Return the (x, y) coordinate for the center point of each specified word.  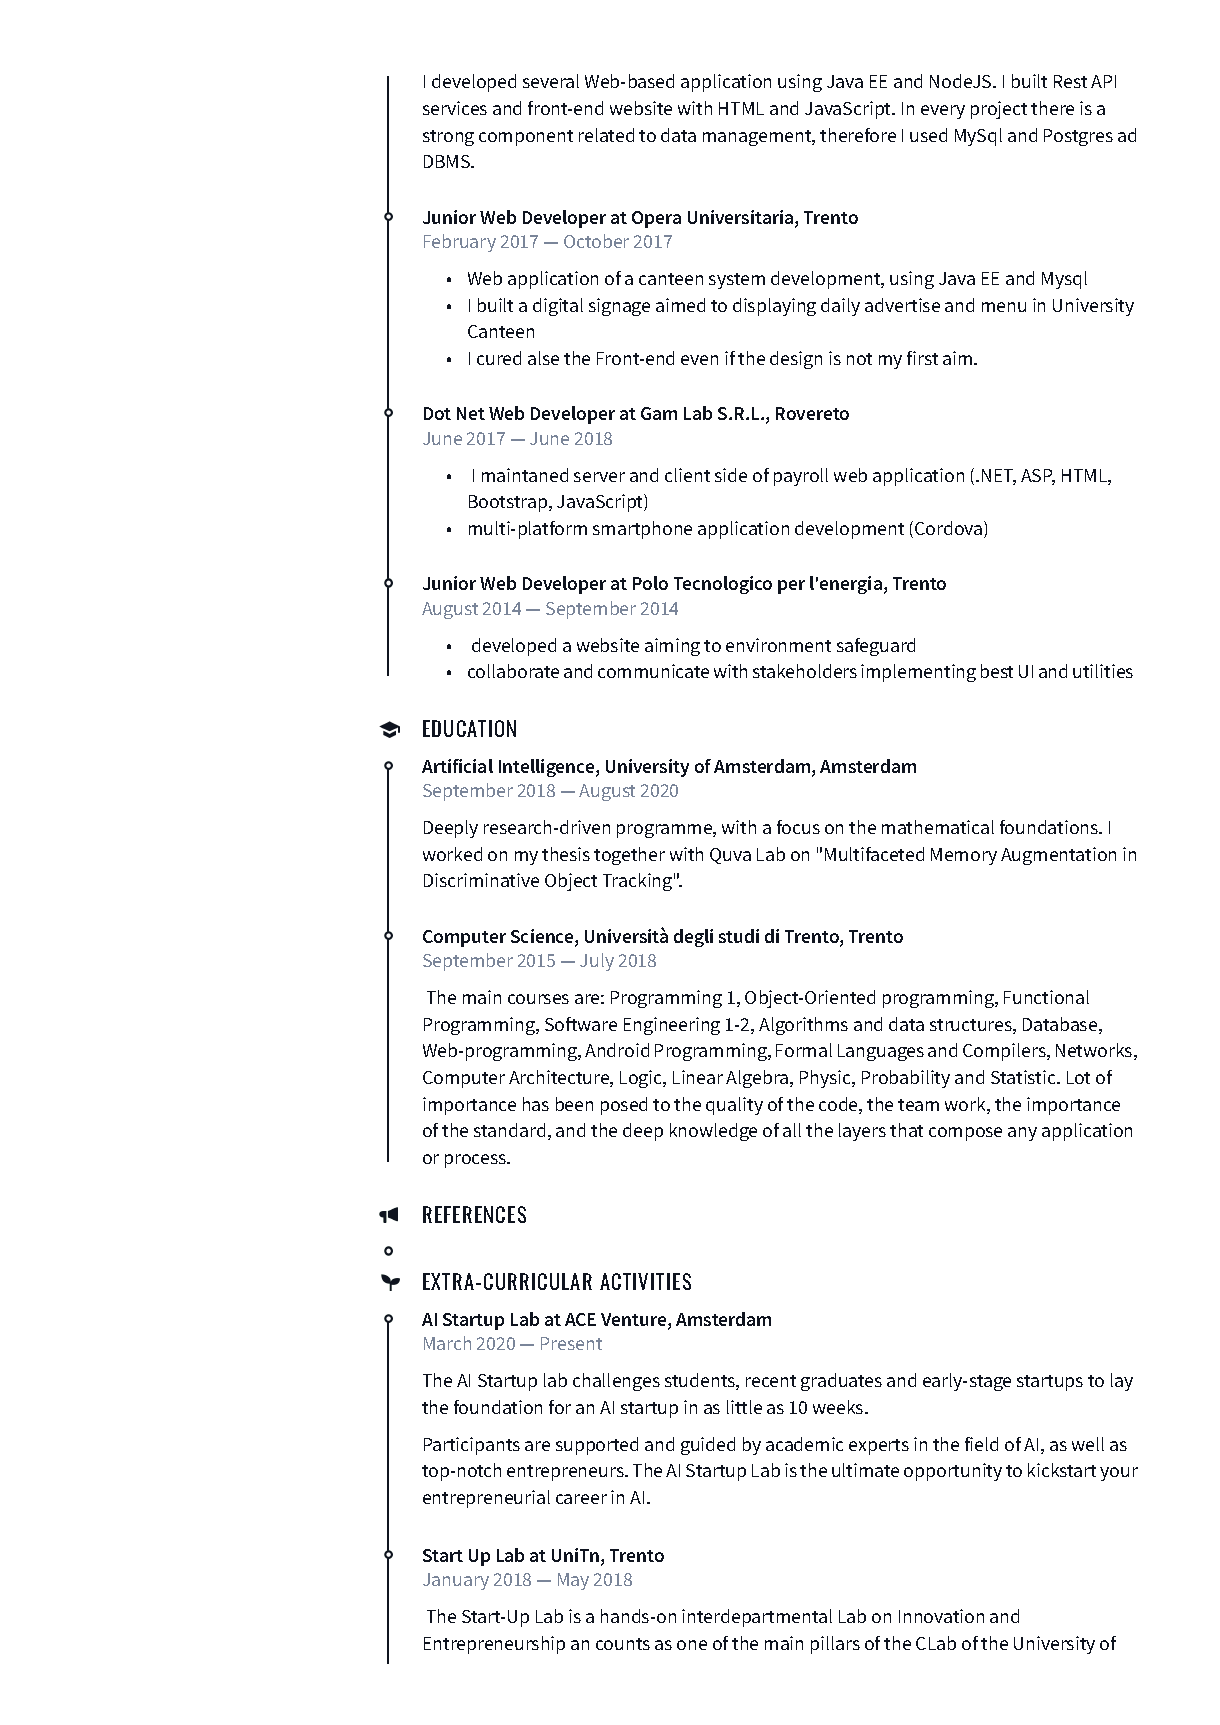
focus (798, 827)
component (526, 138)
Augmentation (1058, 856)
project (999, 110)
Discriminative (481, 880)
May (573, 1581)
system (737, 281)
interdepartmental (757, 1618)
